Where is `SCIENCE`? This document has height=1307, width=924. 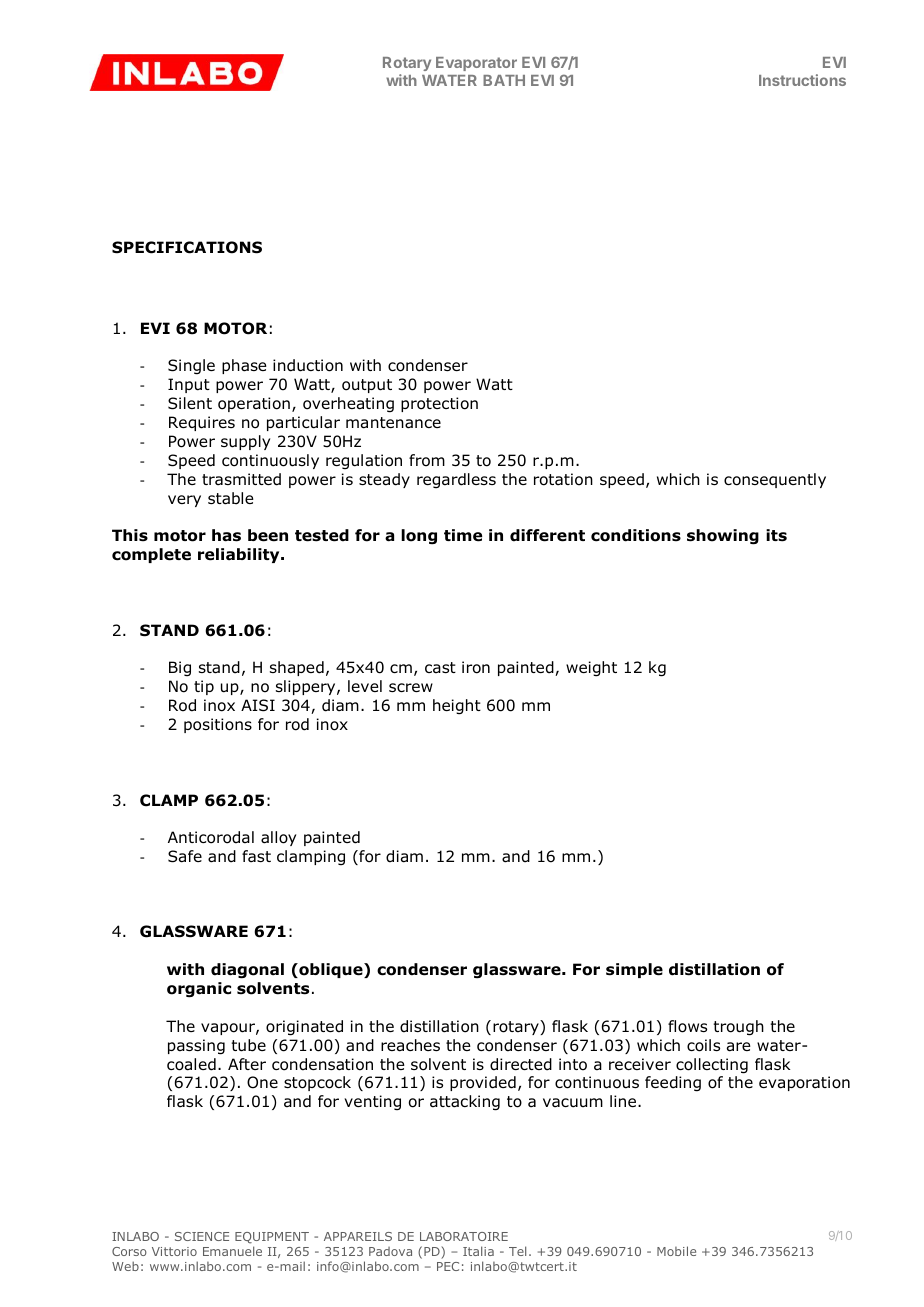 SCIENCE is located at coordinates (202, 1236).
